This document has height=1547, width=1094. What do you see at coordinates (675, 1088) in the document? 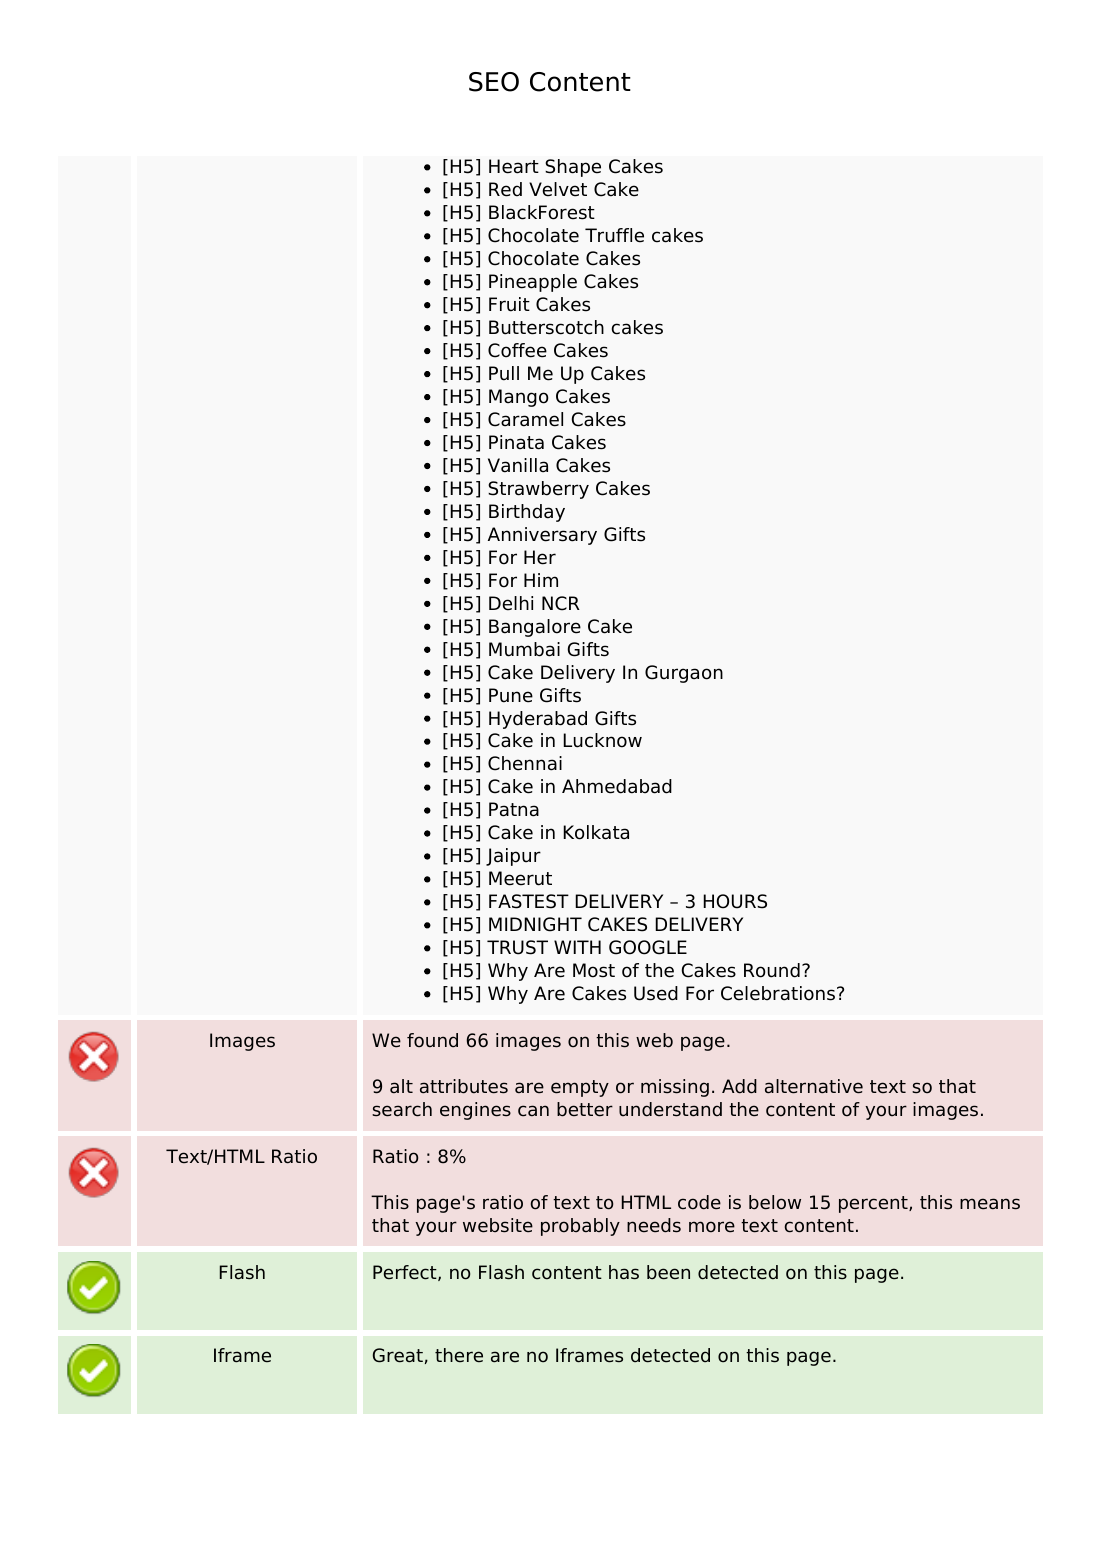
I see `missing` at bounding box center [675, 1088].
